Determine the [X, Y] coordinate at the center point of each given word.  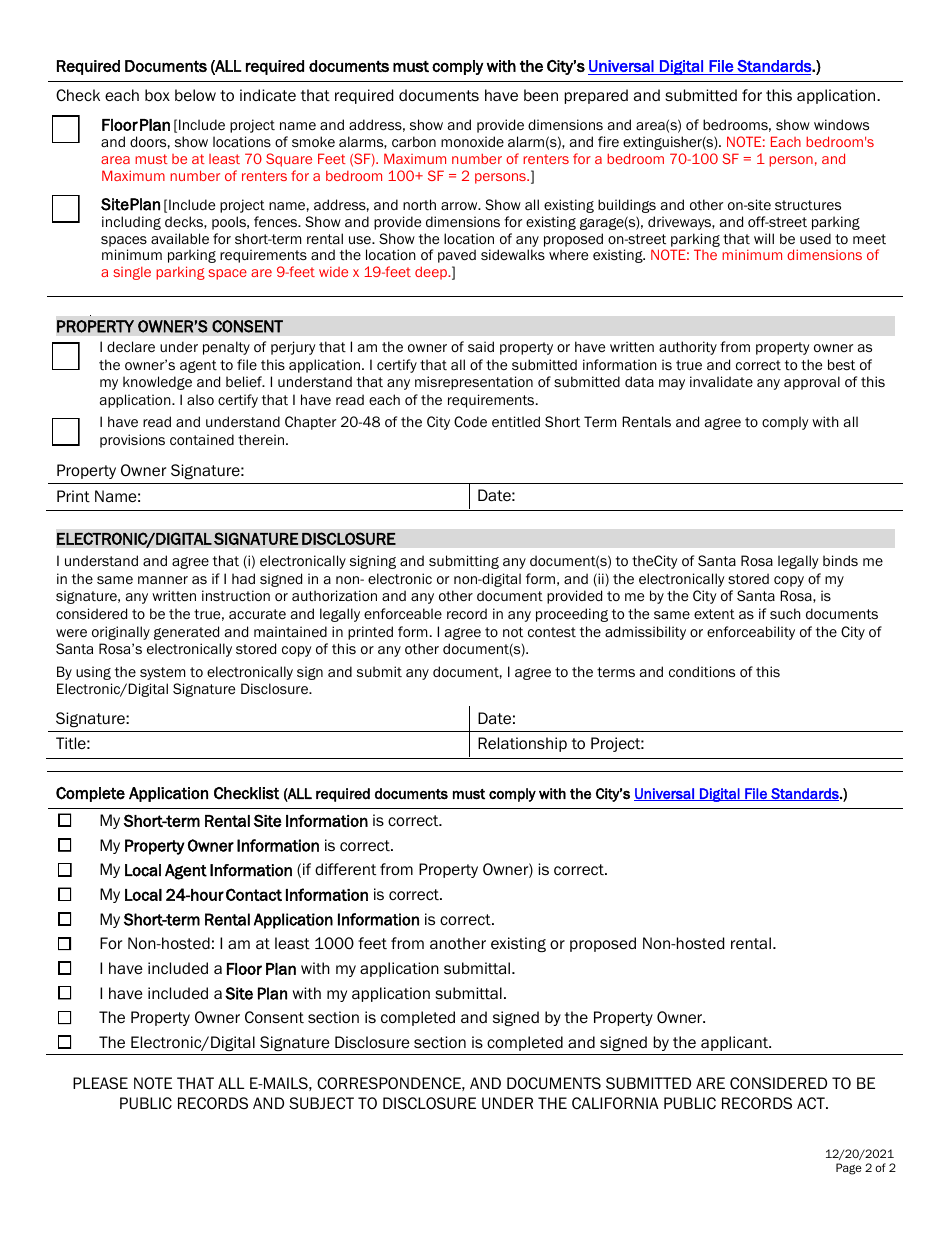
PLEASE [100, 1083]
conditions [702, 672]
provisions [132, 441]
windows [841, 124]
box [157, 95]
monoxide [472, 142]
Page [849, 1169]
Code [470, 422]
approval [812, 383]
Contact [254, 894]
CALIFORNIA [615, 1103]
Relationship [522, 744]
